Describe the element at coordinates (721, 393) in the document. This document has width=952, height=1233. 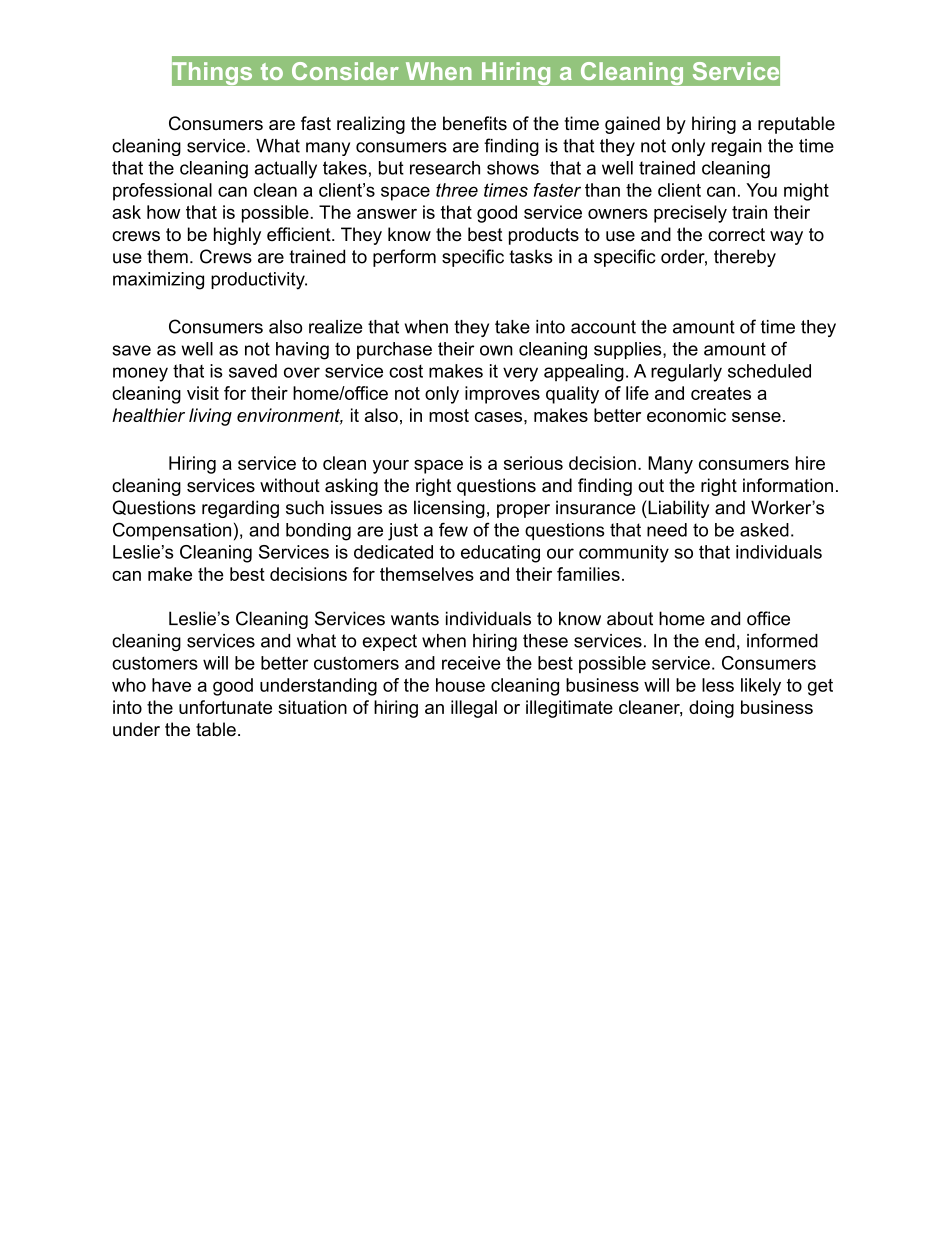
I see `creates` at that location.
